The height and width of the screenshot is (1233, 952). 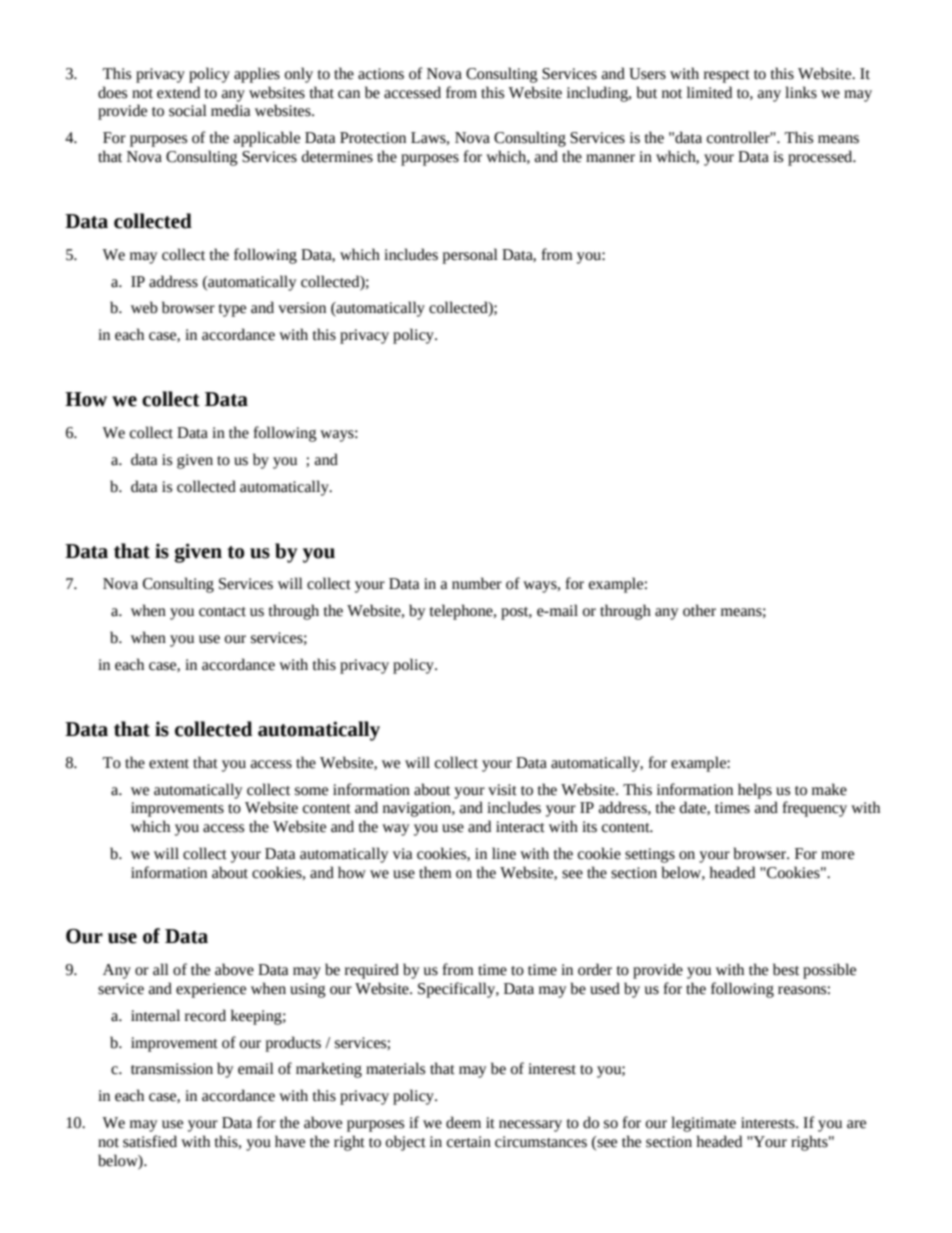 What do you see at coordinates (172, 1069) in the screenshot?
I see `transmission` at bounding box center [172, 1069].
